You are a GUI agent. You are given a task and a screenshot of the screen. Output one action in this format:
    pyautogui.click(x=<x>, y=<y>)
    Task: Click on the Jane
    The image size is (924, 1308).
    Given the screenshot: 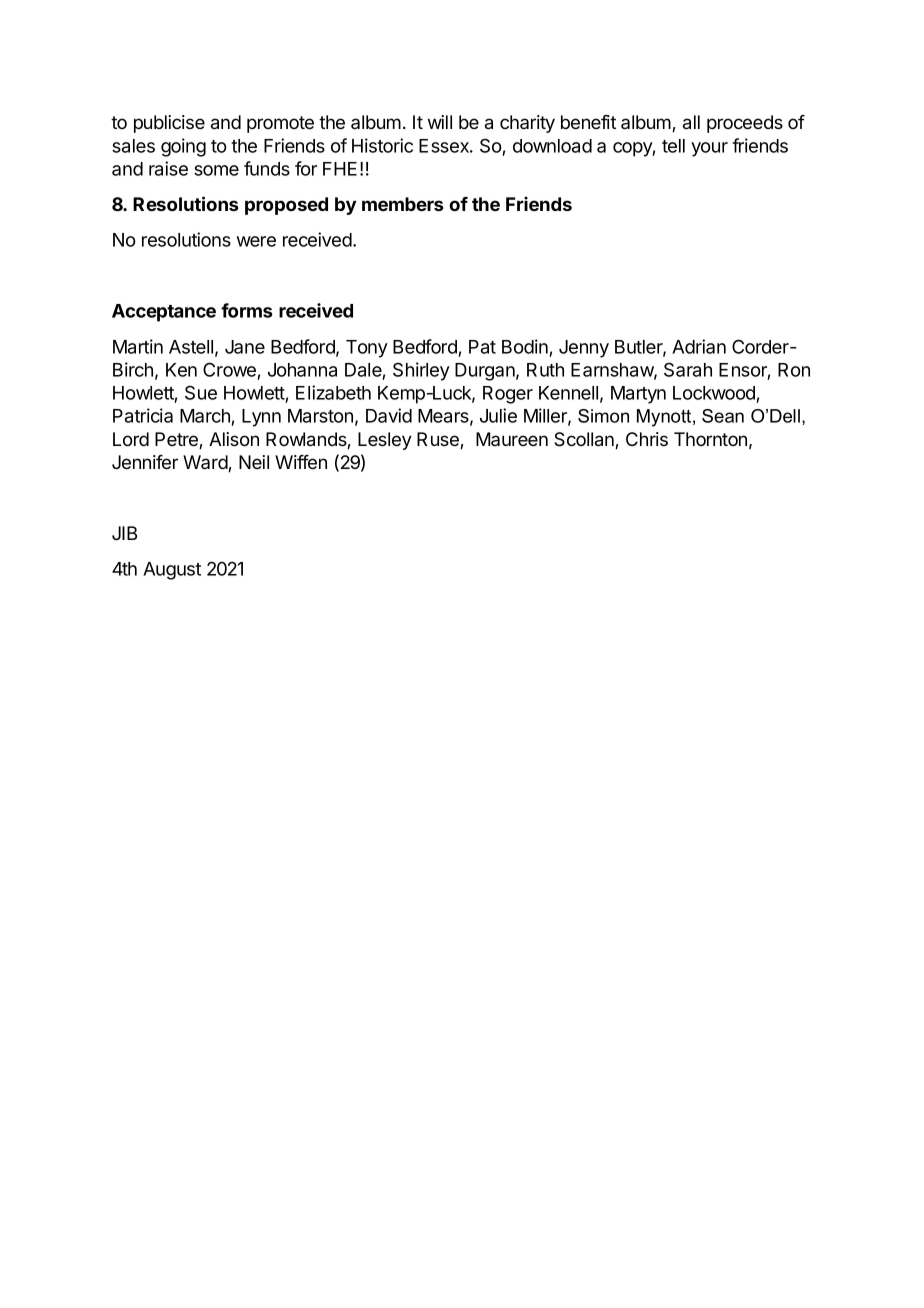 What is the action you would take?
    pyautogui.click(x=245, y=347)
